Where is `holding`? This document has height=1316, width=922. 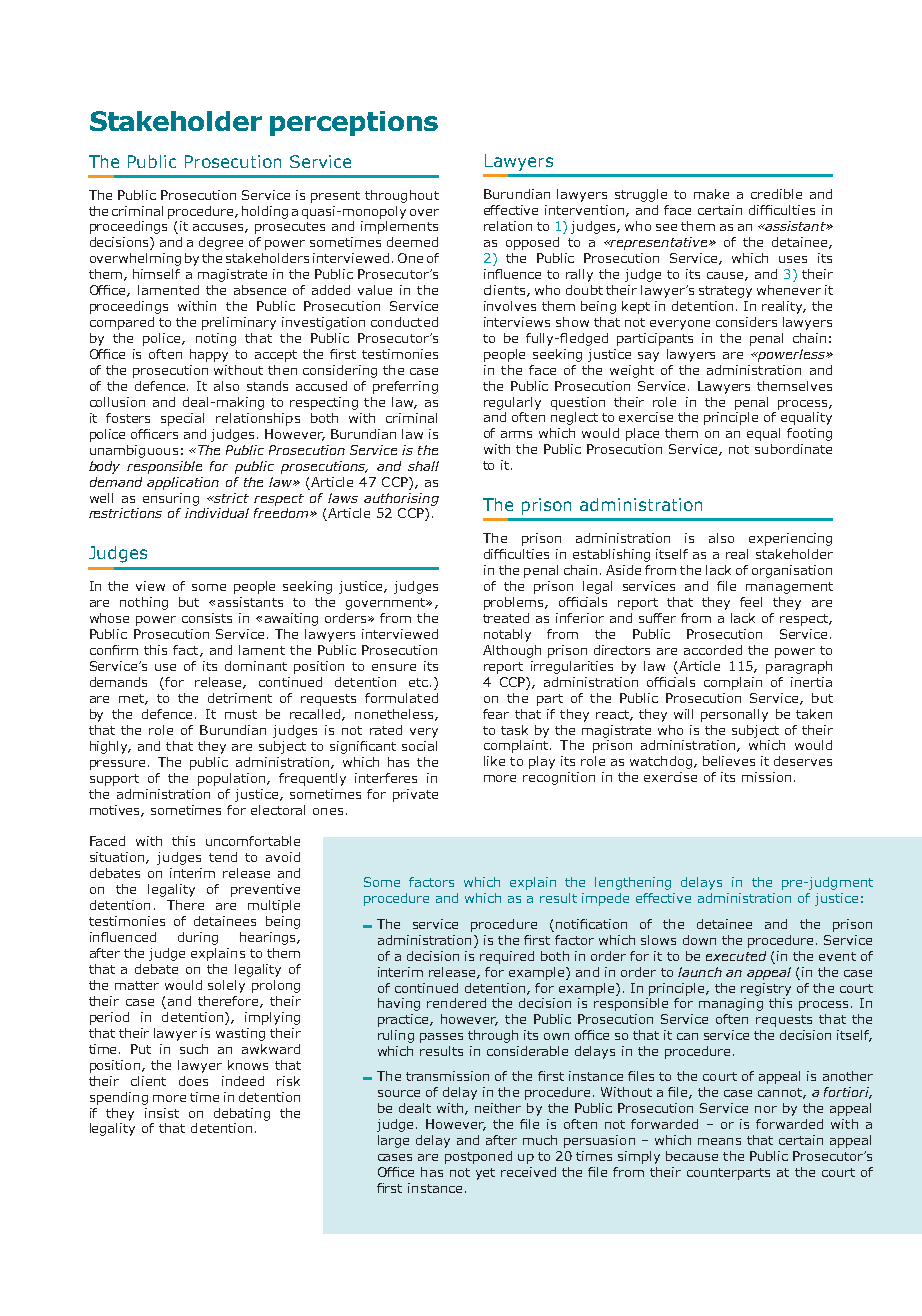
holding is located at coordinates (265, 212).
